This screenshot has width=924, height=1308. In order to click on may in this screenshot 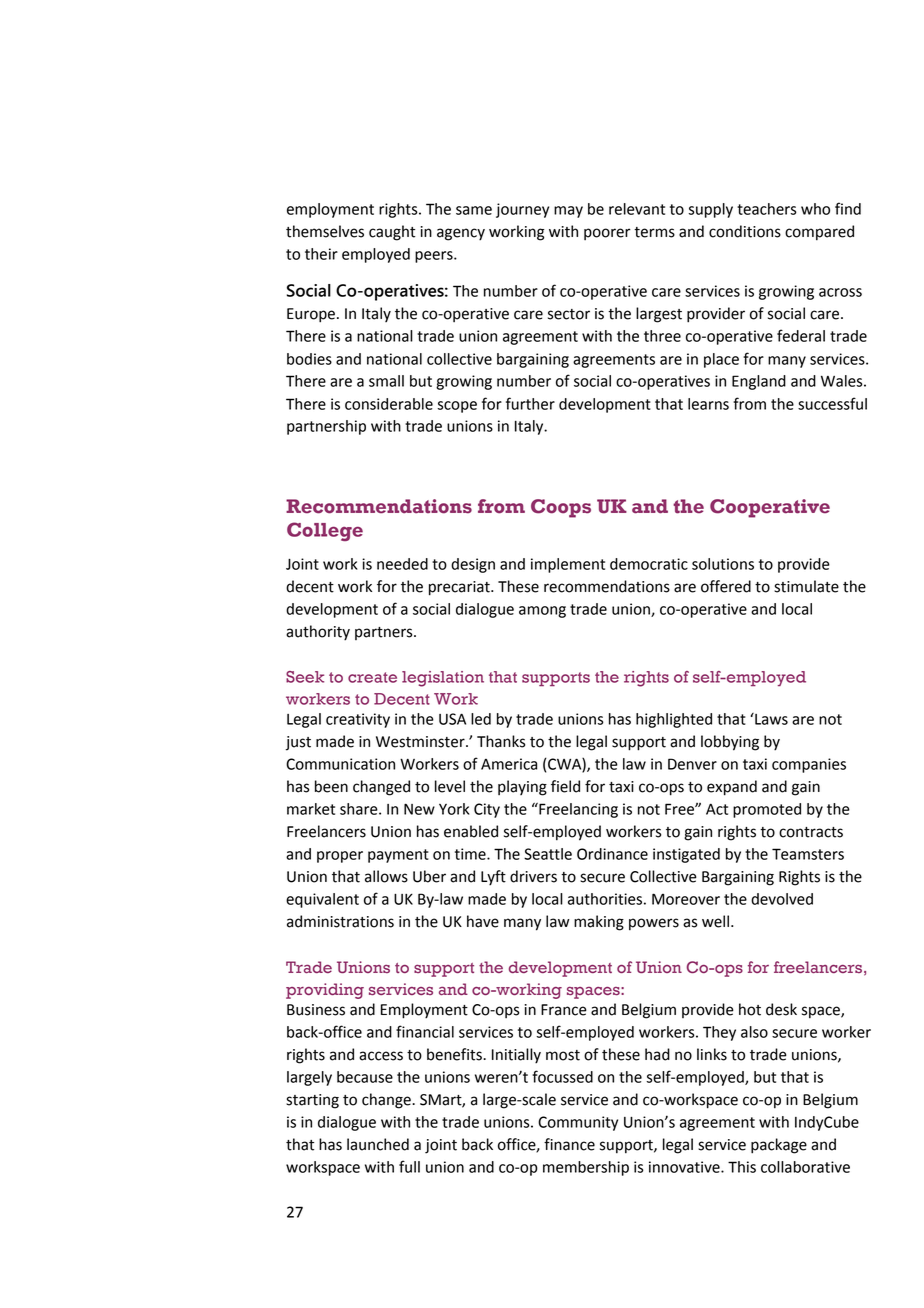, I will do `click(568, 212)`.
